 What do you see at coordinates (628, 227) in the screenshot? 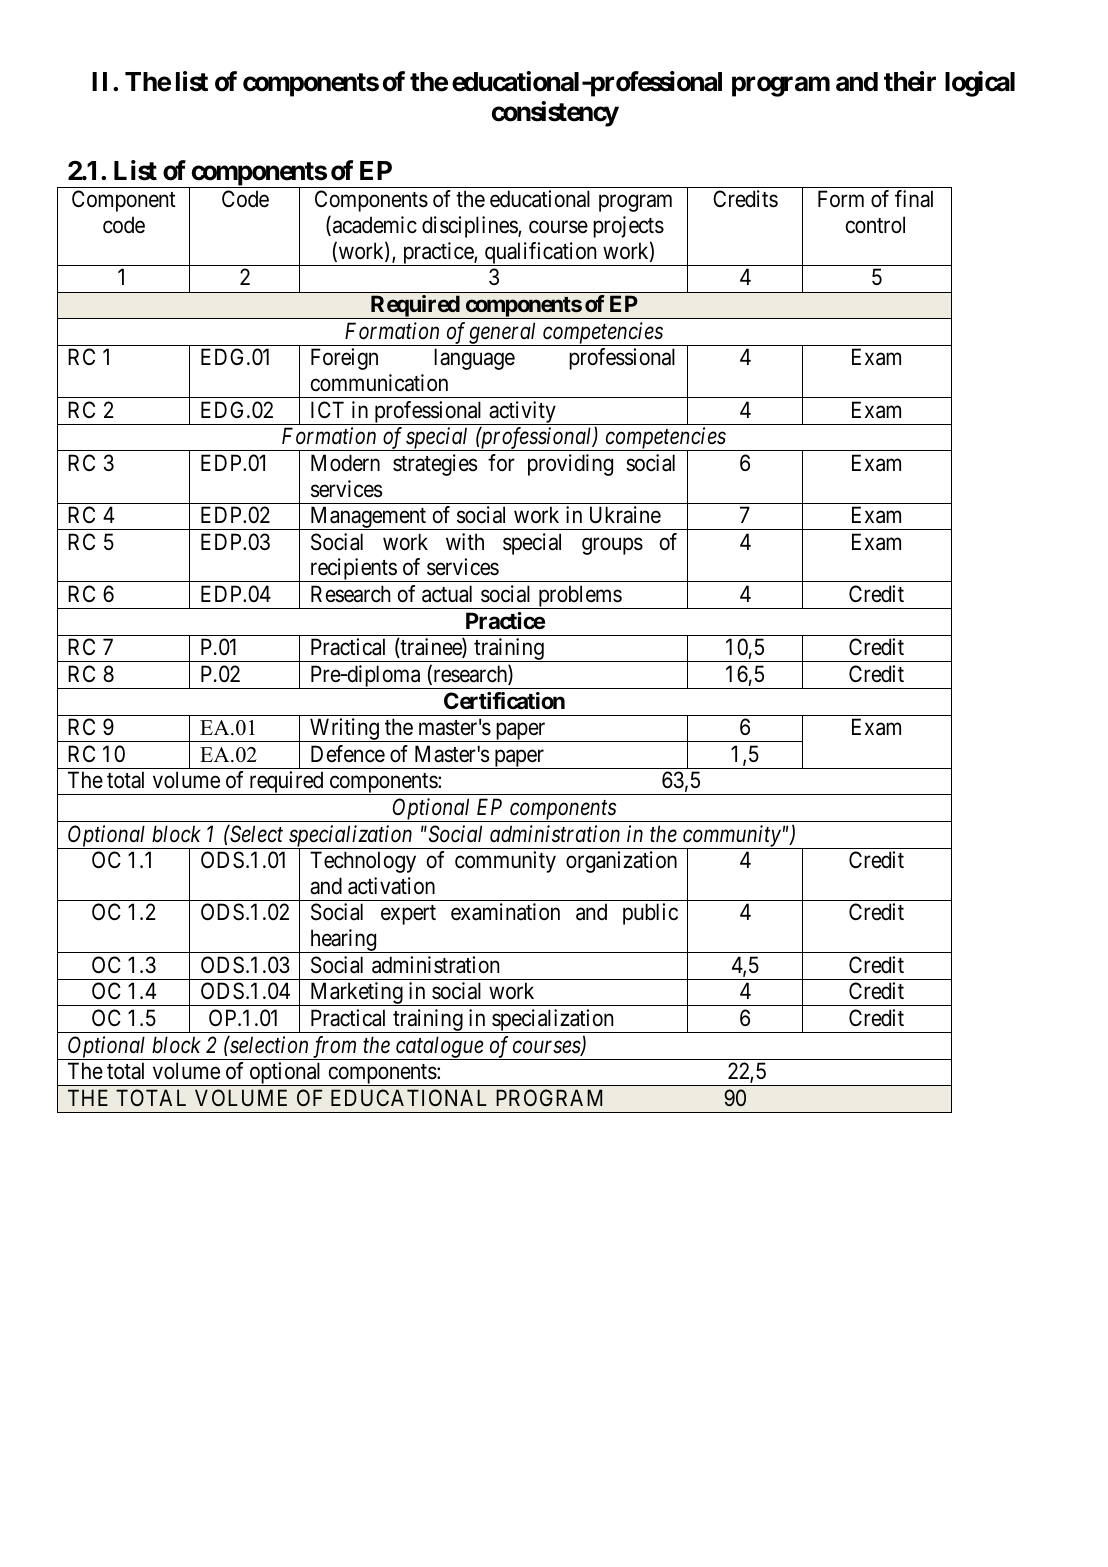
I see `projects` at bounding box center [628, 227].
